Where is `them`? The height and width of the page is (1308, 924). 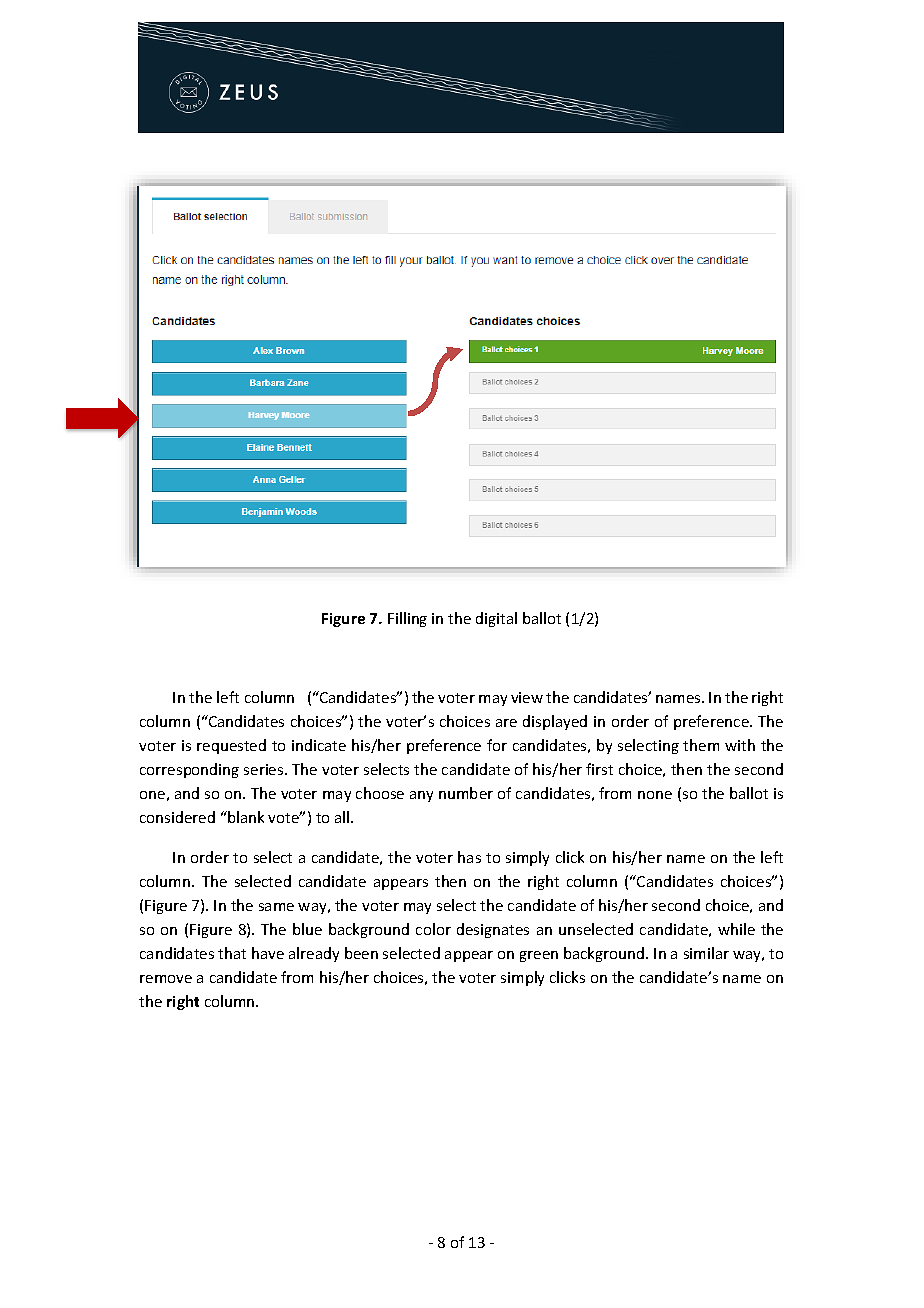 them is located at coordinates (701, 745).
